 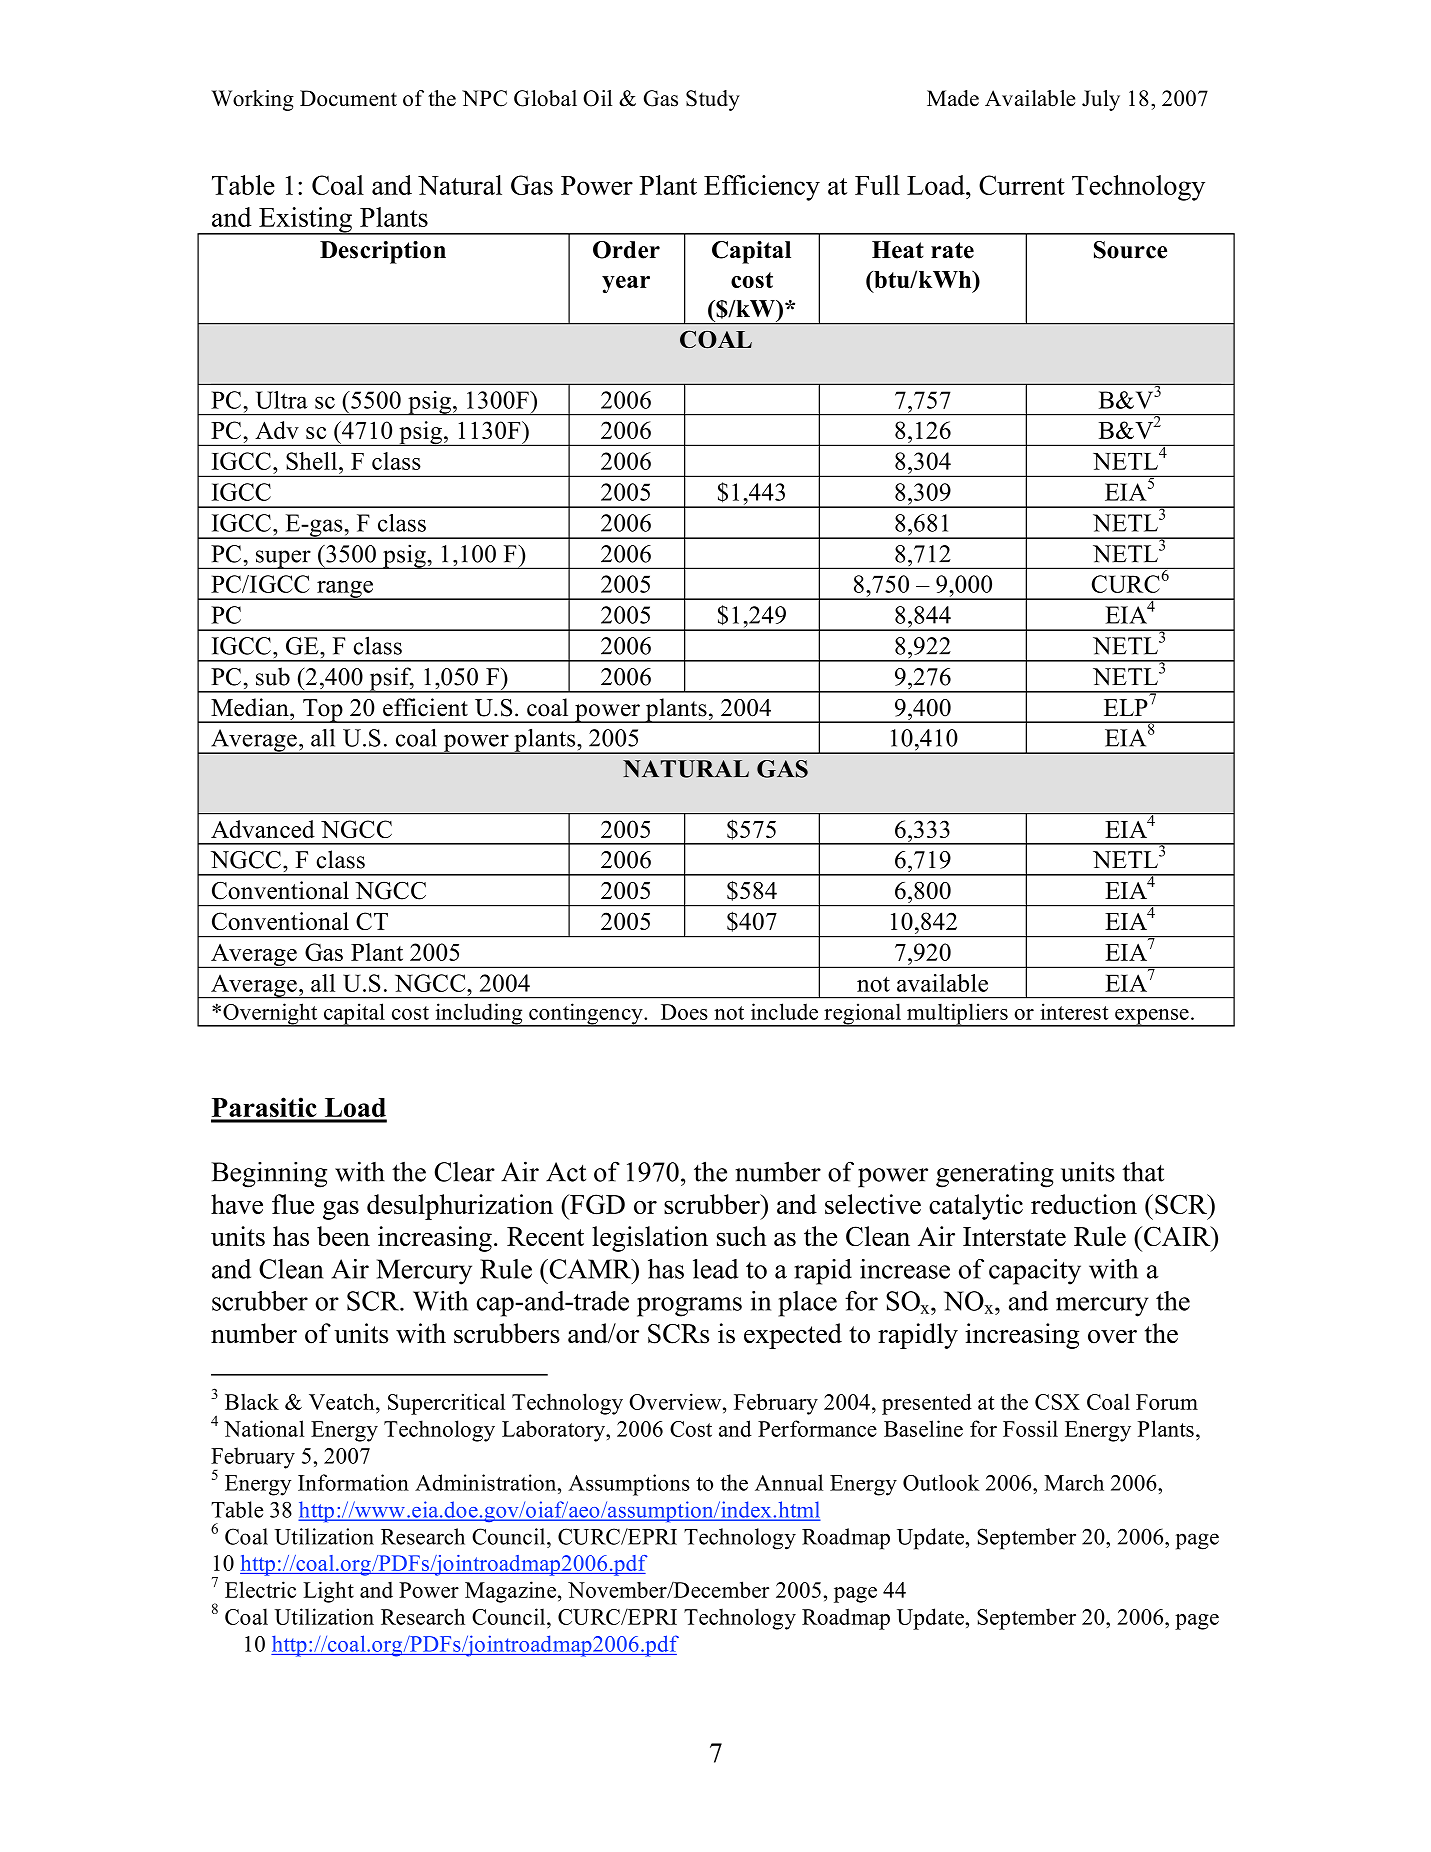 What do you see at coordinates (348, 98) in the image?
I see `Document` at bounding box center [348, 98].
